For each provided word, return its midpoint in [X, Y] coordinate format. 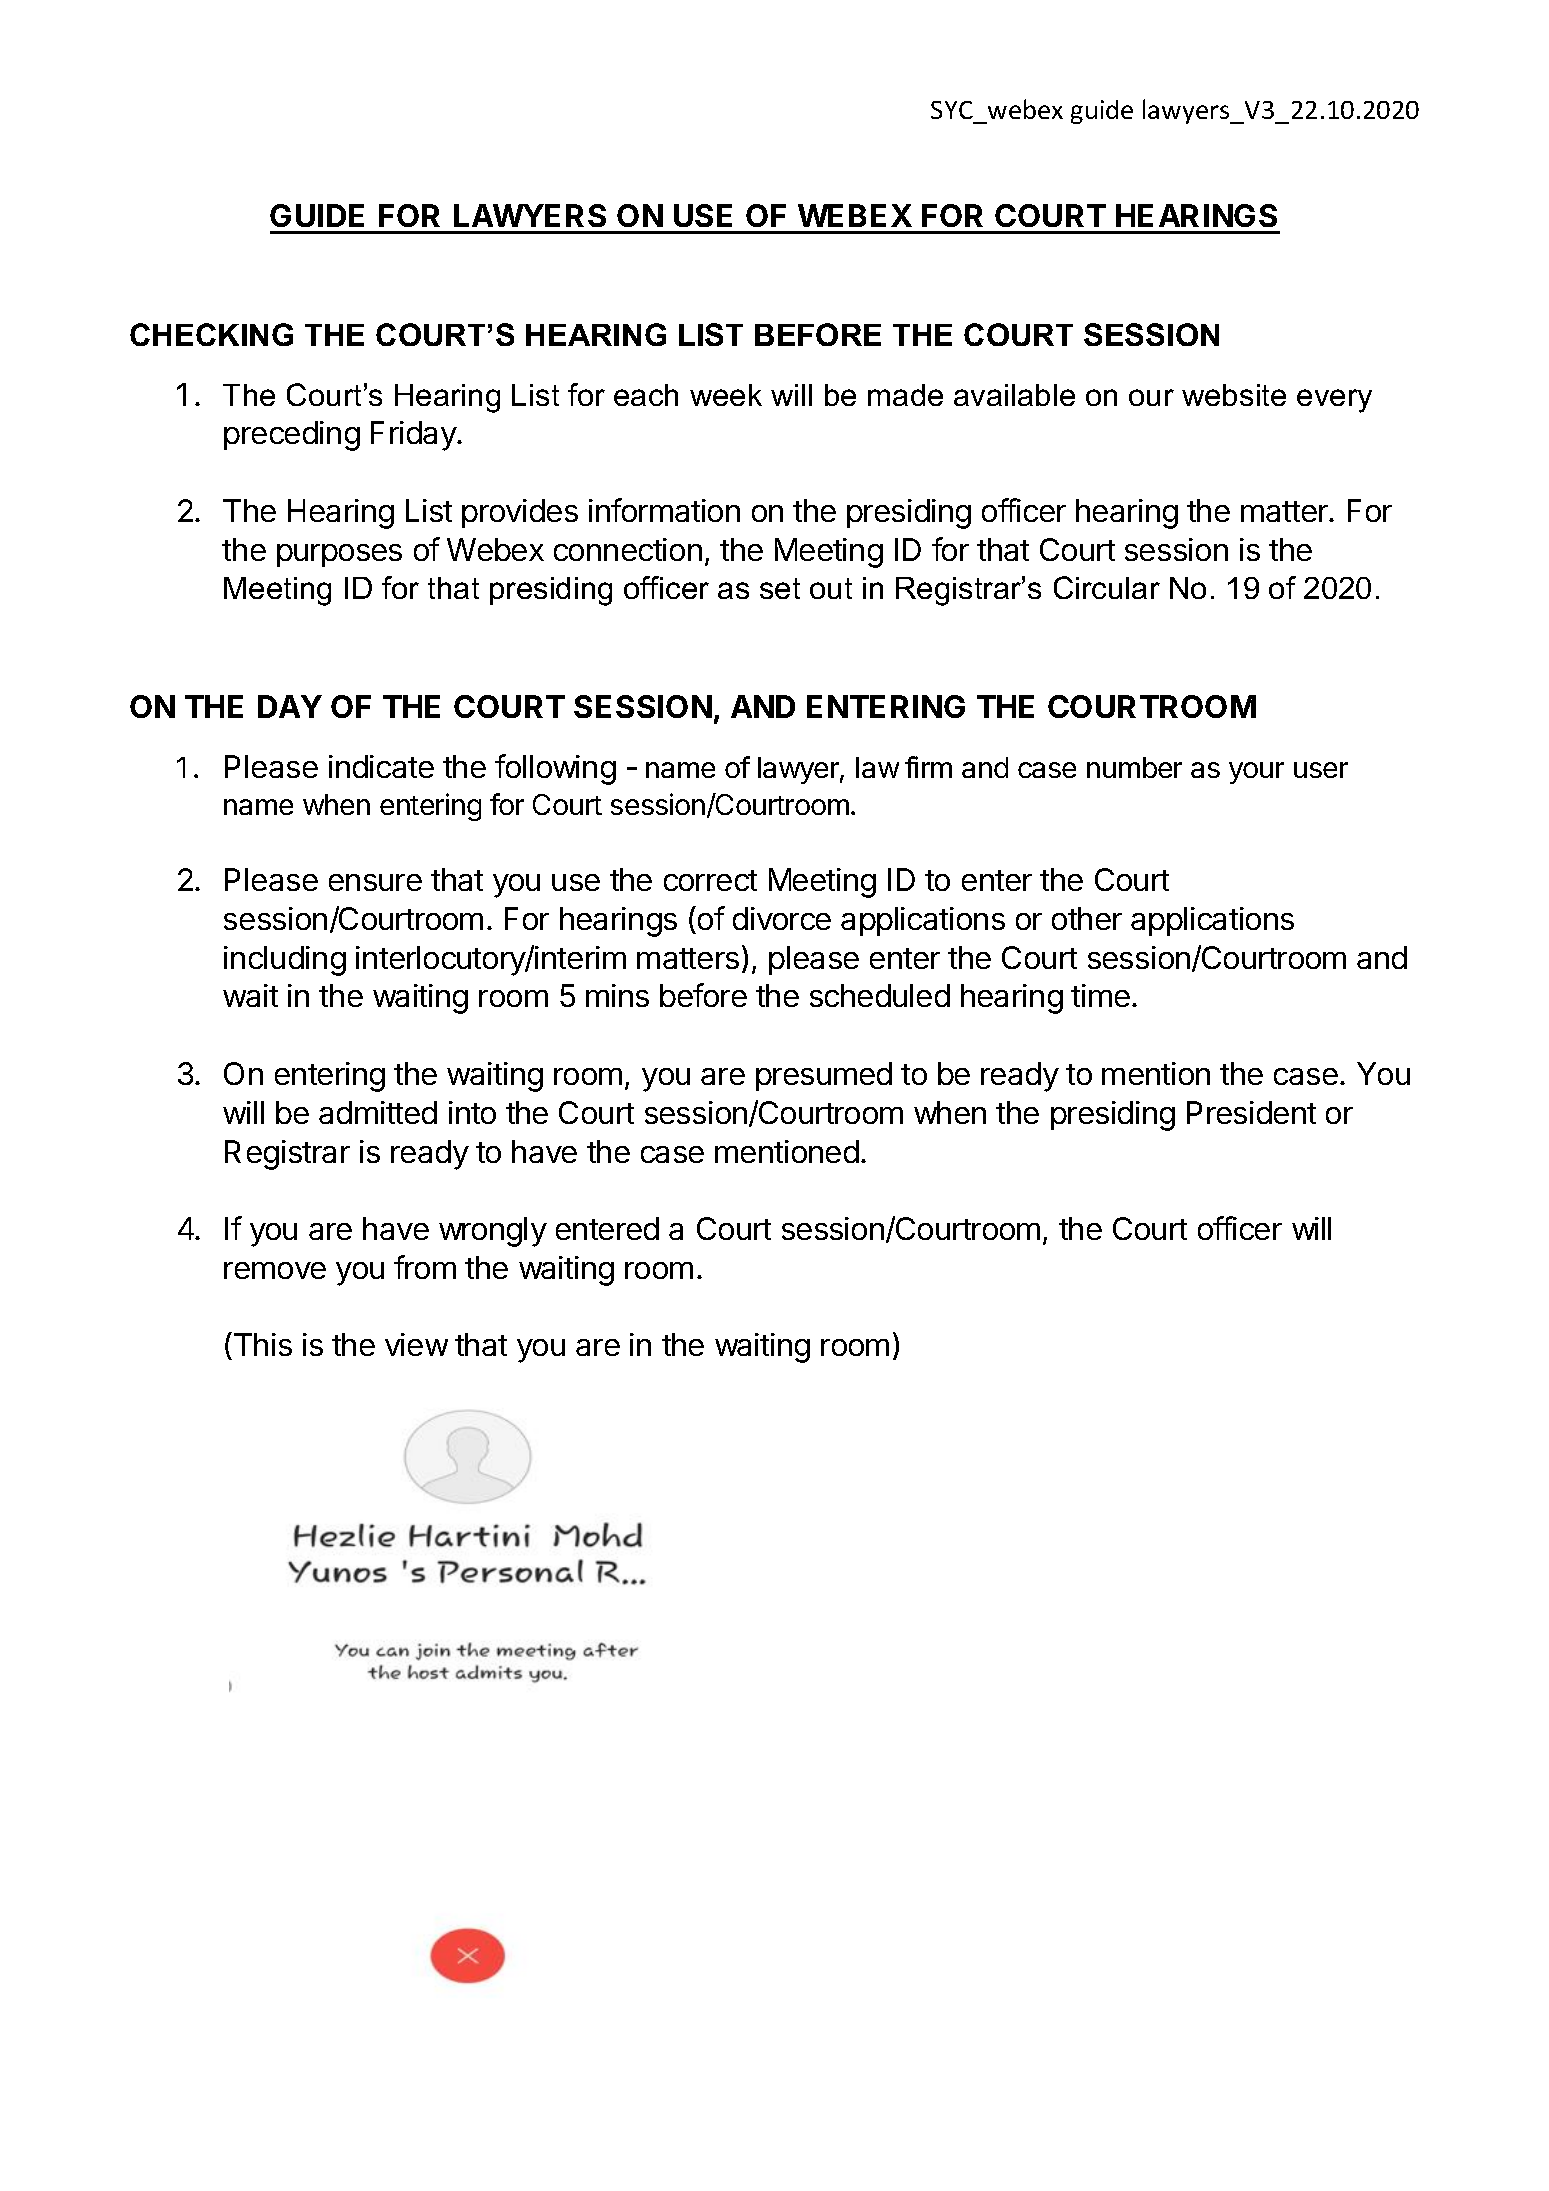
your [1256, 773]
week [726, 395]
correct [710, 880]
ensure [375, 882]
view [416, 1344]
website [1234, 395]
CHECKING [211, 334]
